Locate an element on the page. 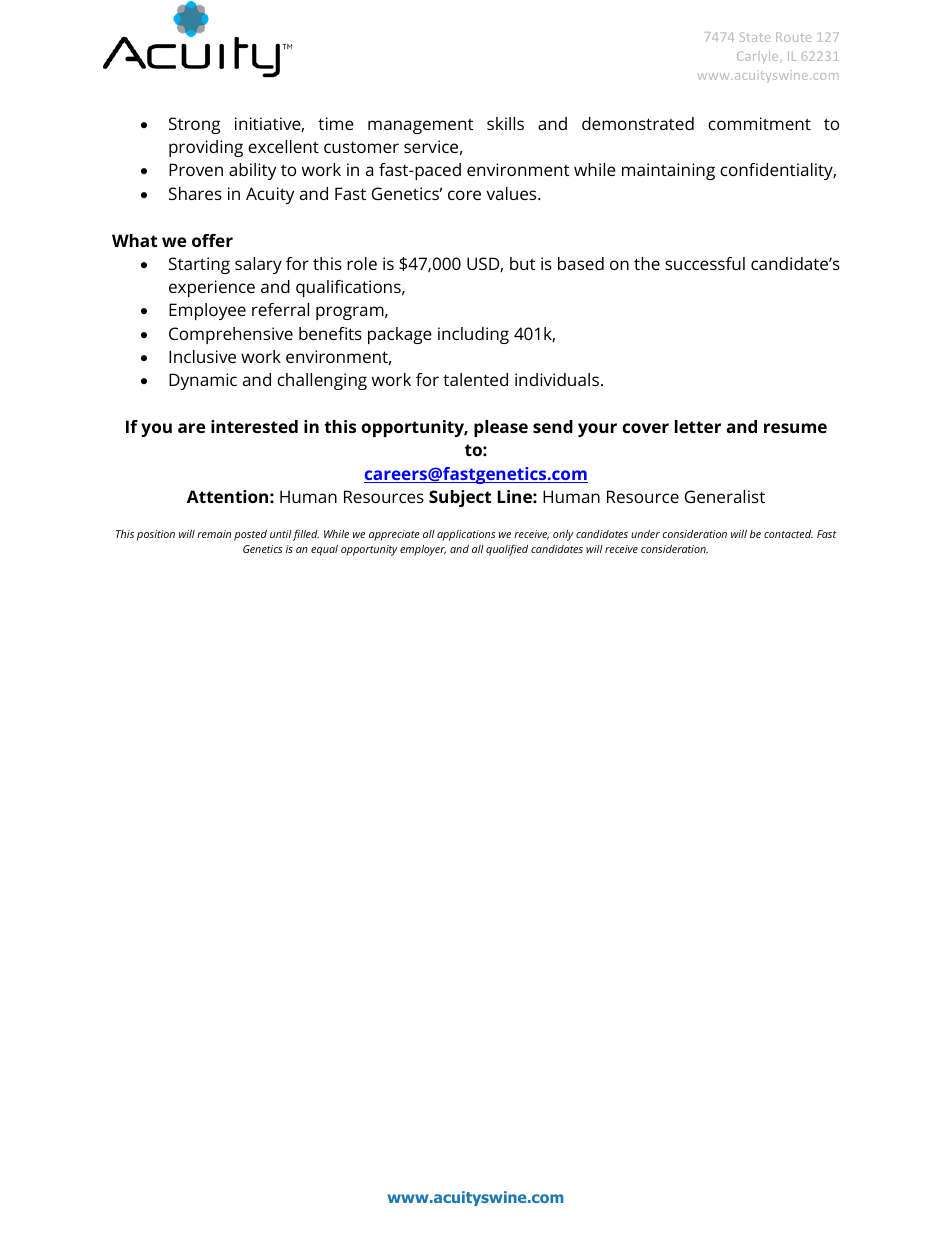  letter is located at coordinates (698, 426).
